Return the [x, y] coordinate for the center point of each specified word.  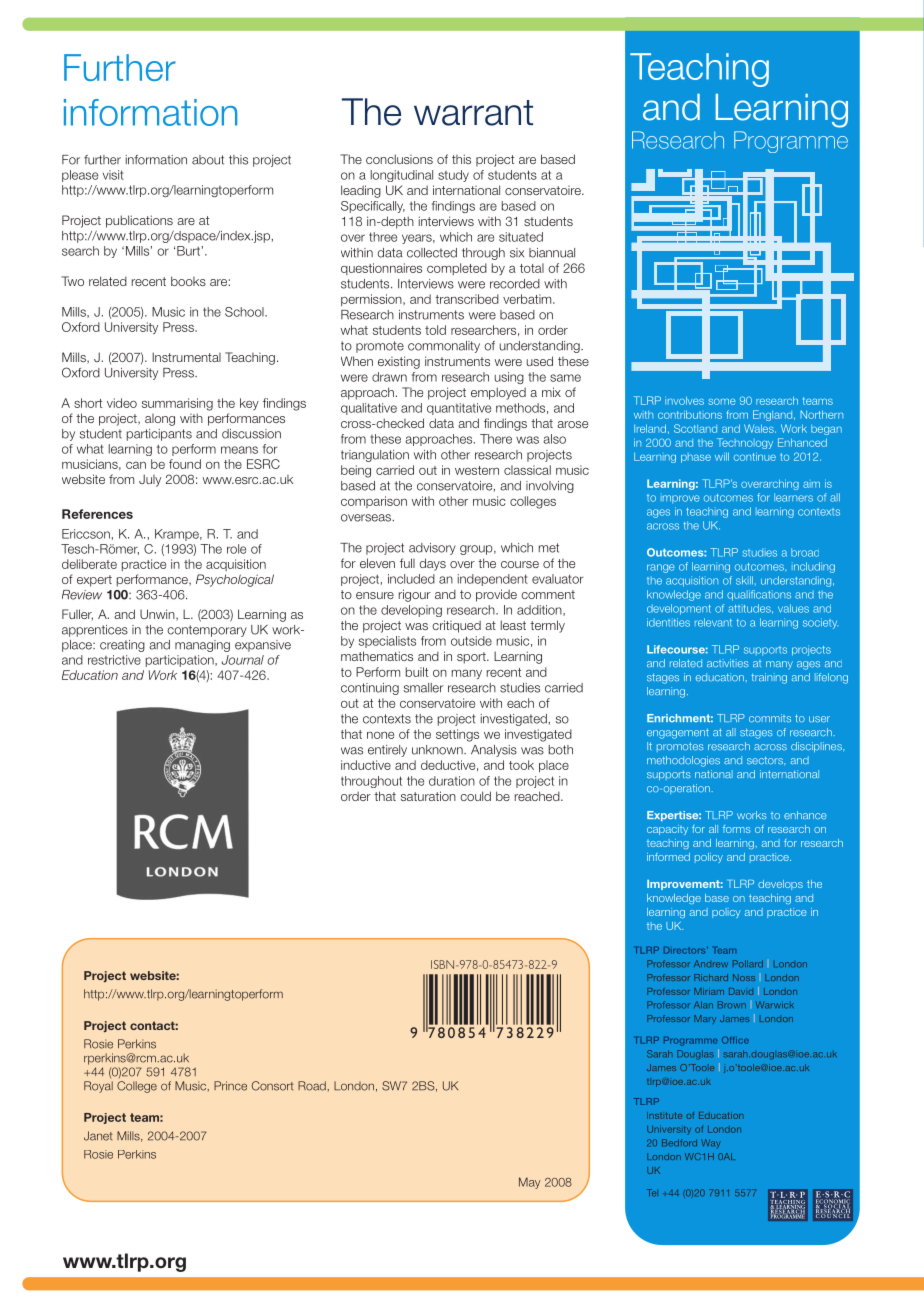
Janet [98, 1136]
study [453, 176]
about [208, 160]
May [530, 1183]
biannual [552, 253]
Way [711, 1143]
